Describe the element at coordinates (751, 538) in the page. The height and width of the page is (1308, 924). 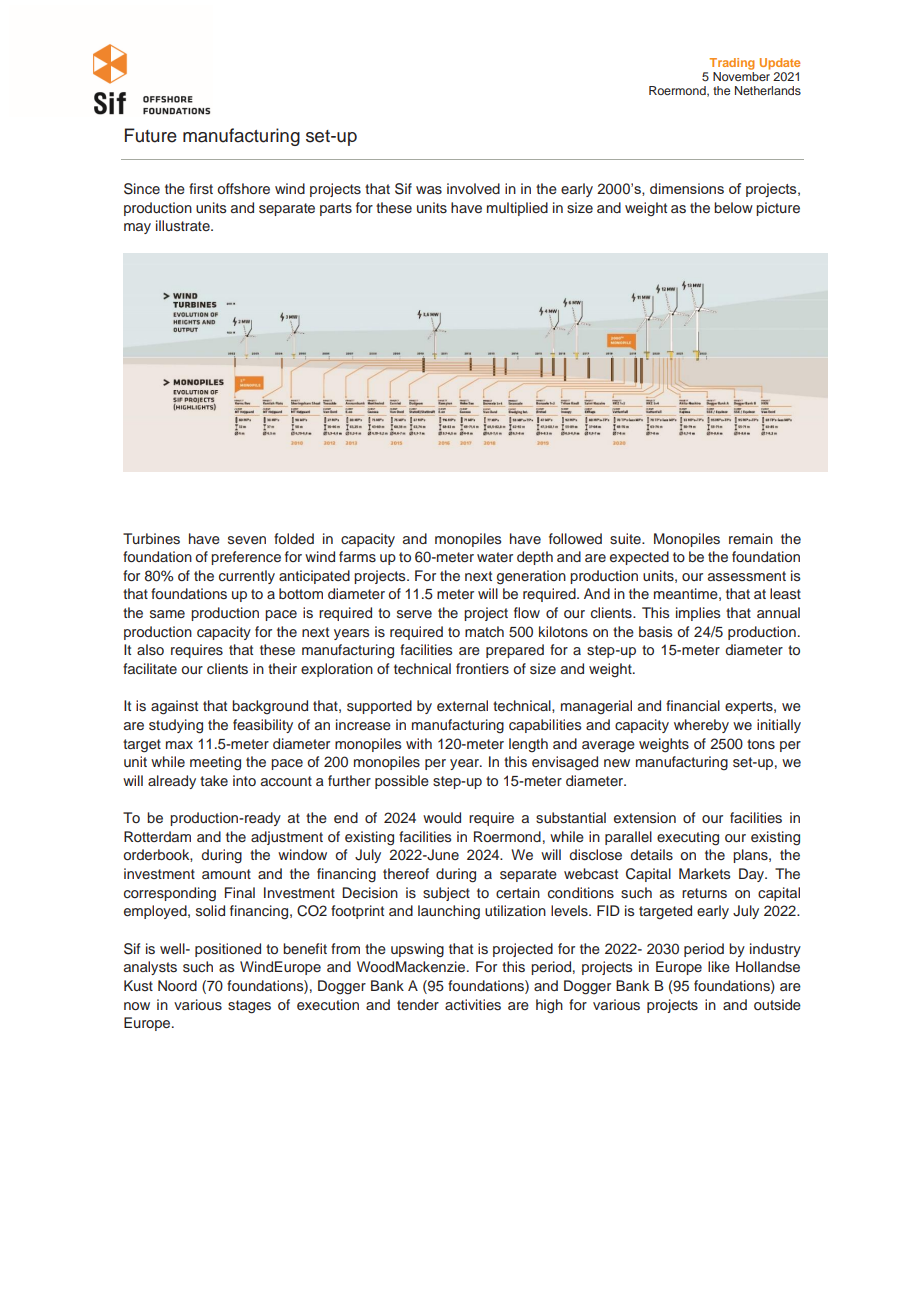
I see `remain` at that location.
